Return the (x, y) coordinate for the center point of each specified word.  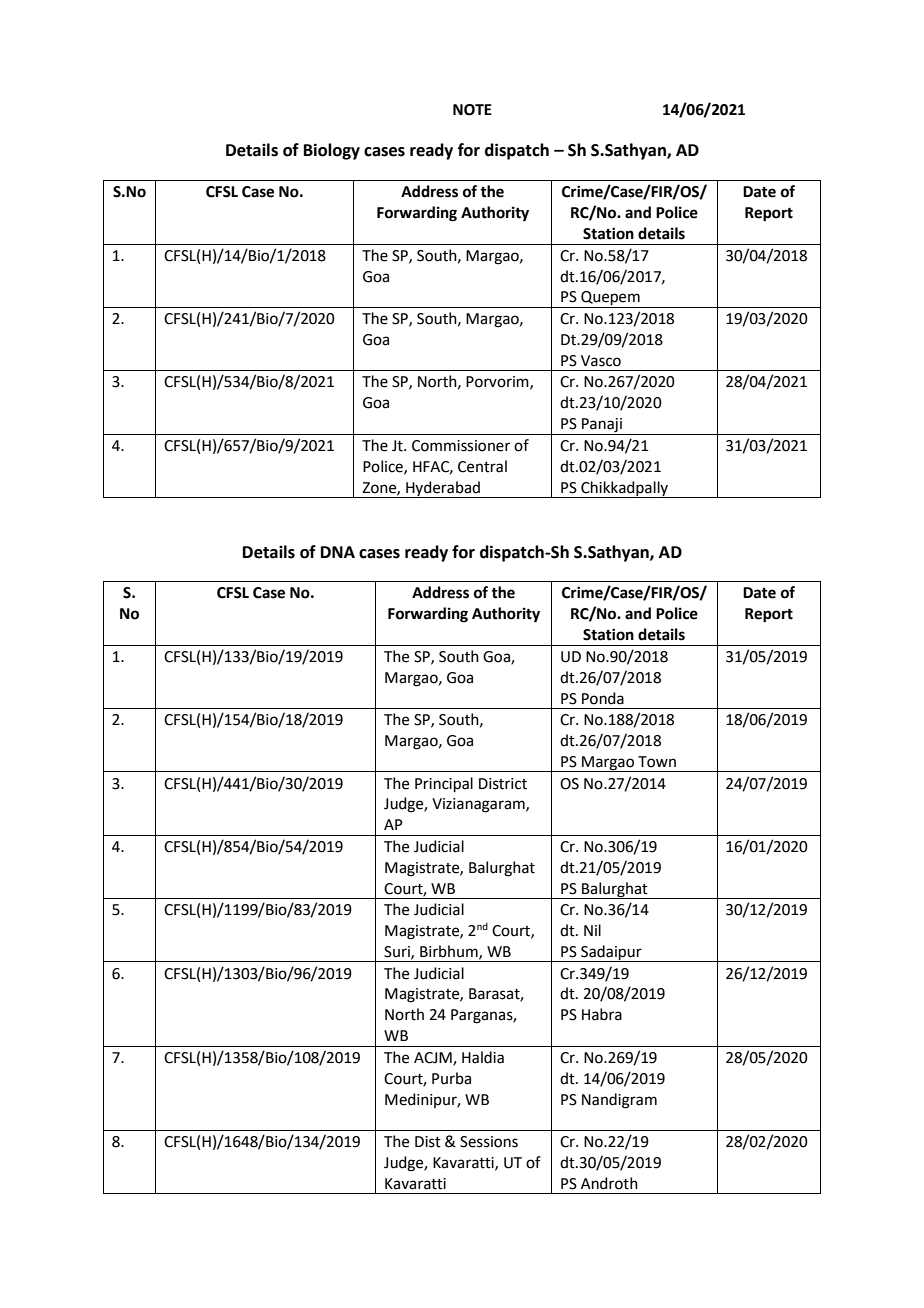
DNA (338, 552)
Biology (332, 151)
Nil (592, 930)
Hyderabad (443, 489)
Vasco (601, 361)
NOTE (472, 110)
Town (657, 762)
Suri (398, 952)
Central (482, 466)
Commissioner (461, 446)
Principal (444, 784)
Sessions (489, 1142)
